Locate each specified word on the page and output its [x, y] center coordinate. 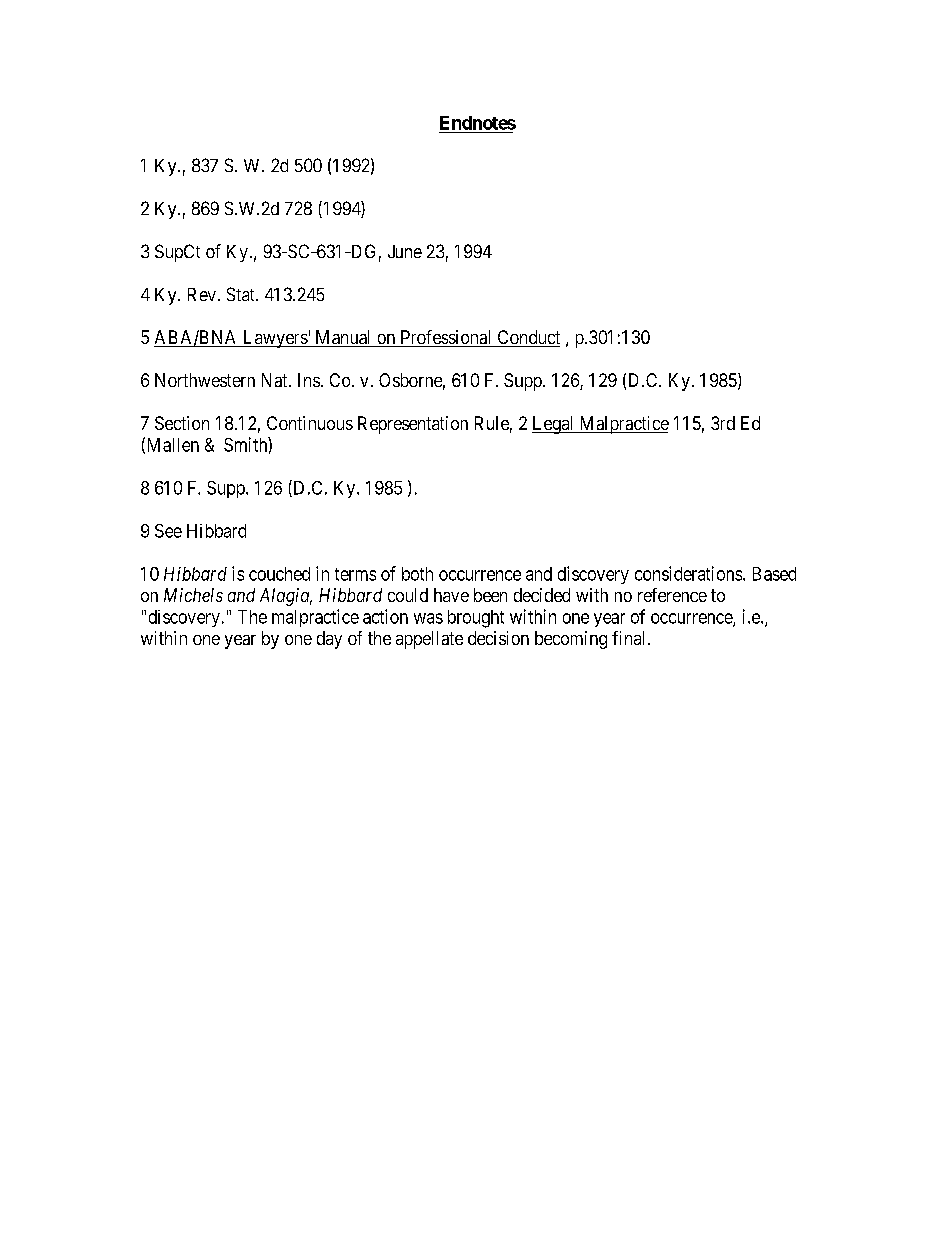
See [168, 531]
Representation [413, 425]
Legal [554, 425]
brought [476, 619]
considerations [689, 573]
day [329, 640]
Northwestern [205, 380]
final [630, 638]
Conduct [527, 338]
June [405, 251]
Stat [242, 294]
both [417, 574]
